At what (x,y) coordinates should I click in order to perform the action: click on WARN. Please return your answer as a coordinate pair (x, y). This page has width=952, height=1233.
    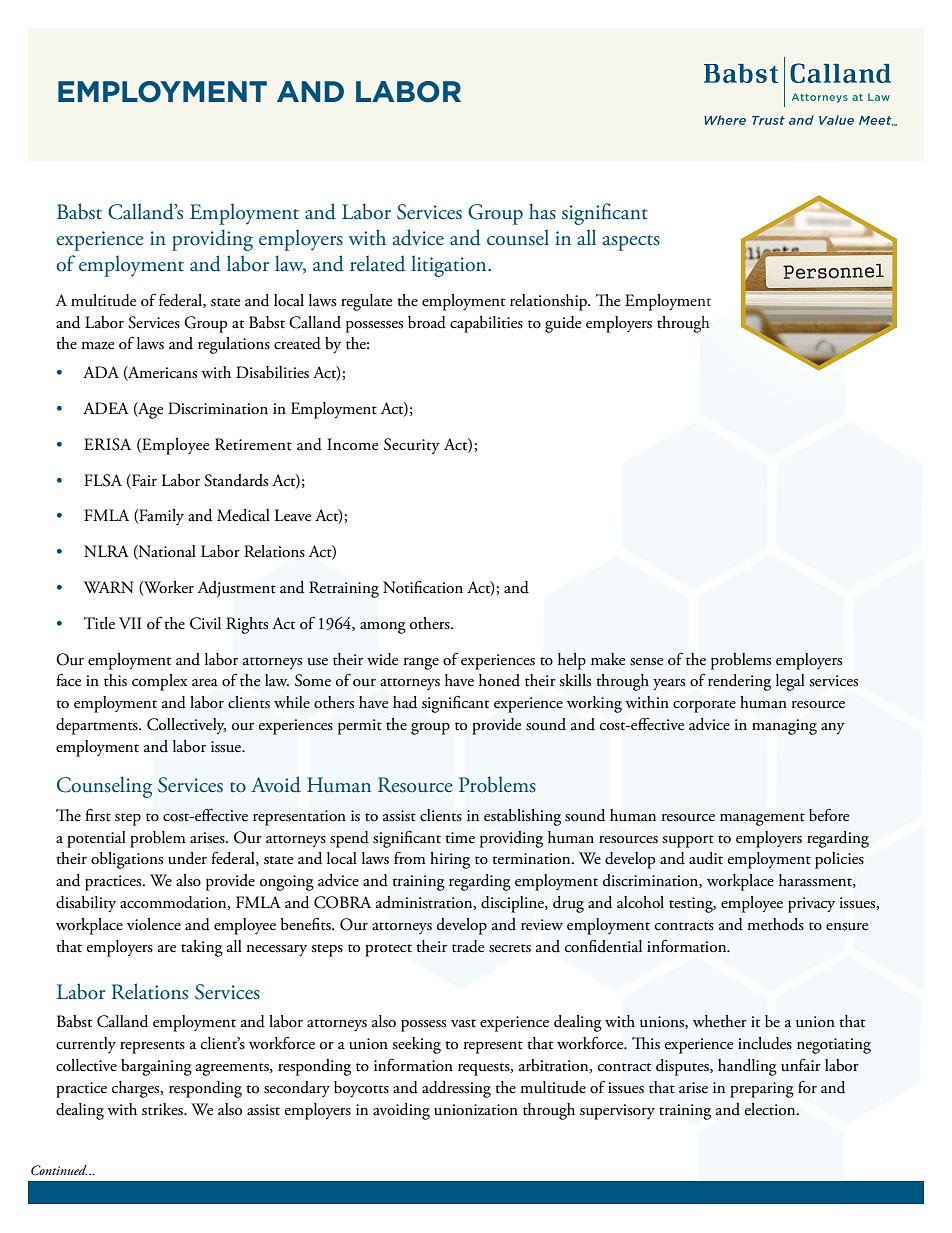
    Looking at the image, I should click on (109, 587).
